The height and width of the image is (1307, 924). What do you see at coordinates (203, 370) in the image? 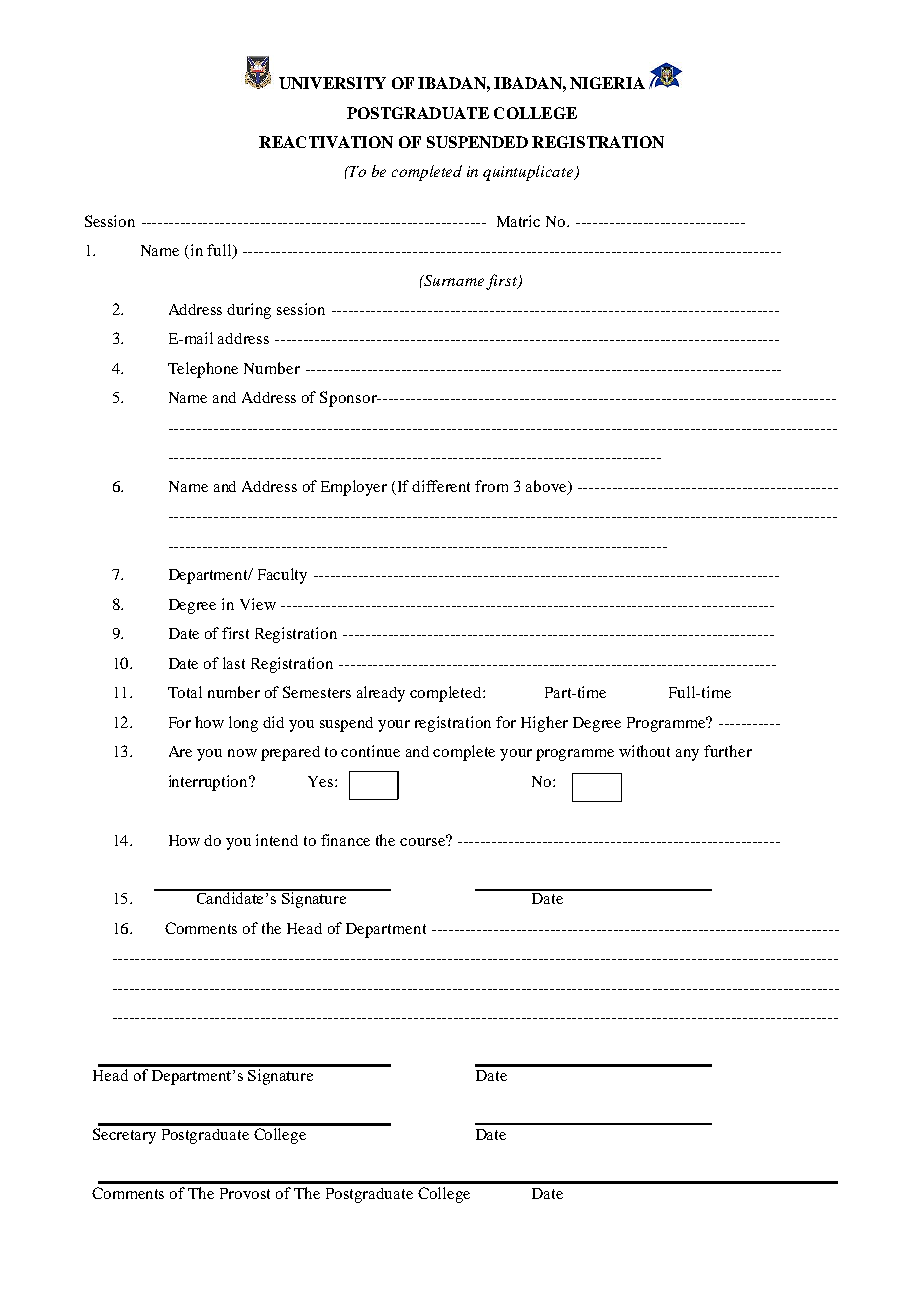
I see `Telephone` at bounding box center [203, 370].
